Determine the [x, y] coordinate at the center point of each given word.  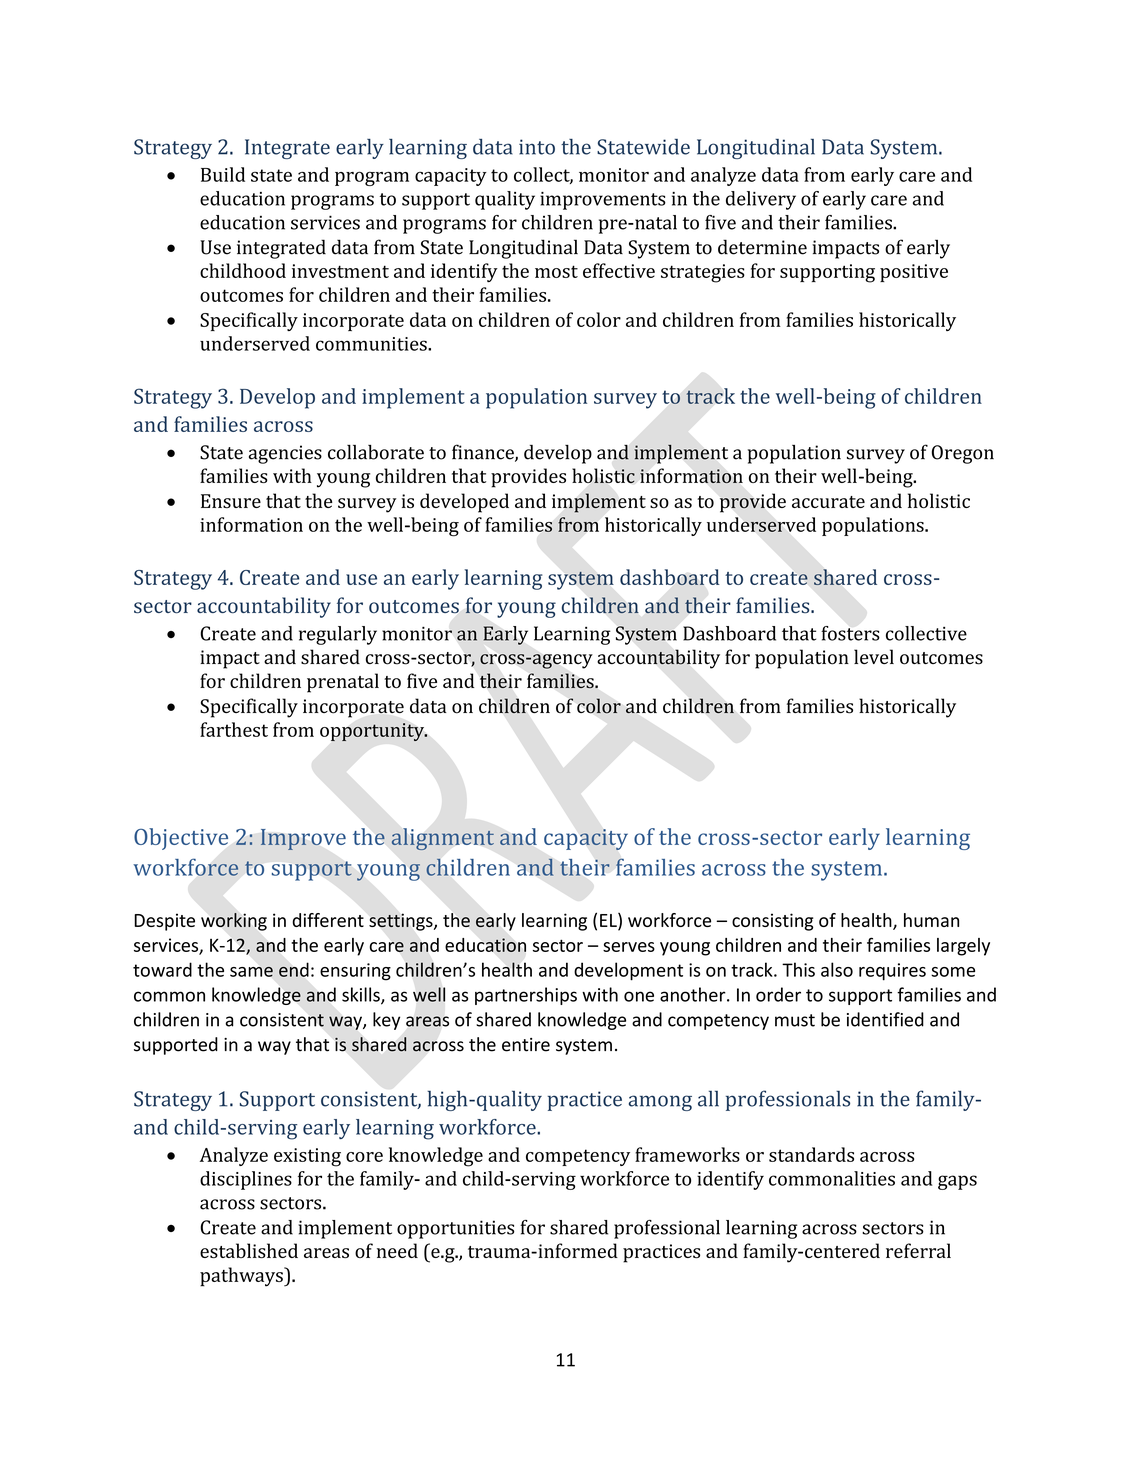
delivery [761, 200]
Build [223, 174]
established [249, 1250]
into [537, 147]
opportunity [373, 732]
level [874, 656]
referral [918, 1250]
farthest [234, 729]
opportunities [456, 1229]
